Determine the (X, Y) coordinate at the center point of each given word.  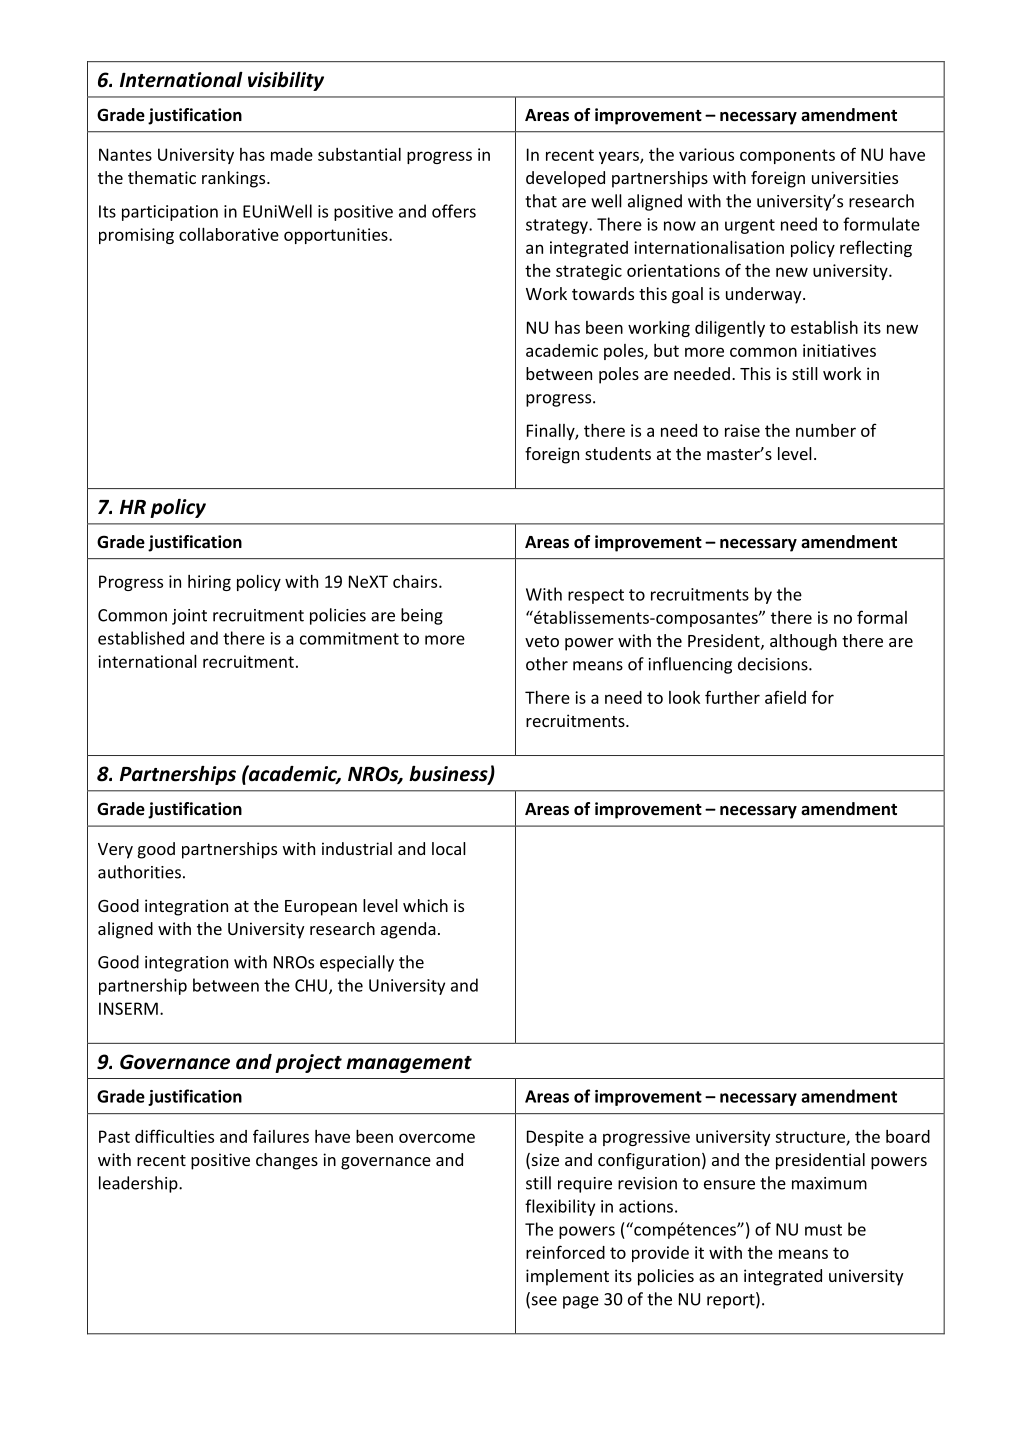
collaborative (229, 234)
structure (811, 1138)
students (618, 453)
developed (565, 179)
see (543, 1302)
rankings (235, 179)
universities (855, 177)
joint (189, 617)
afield (785, 697)
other (547, 664)
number (826, 430)
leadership (139, 1184)
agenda (408, 930)
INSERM (128, 1008)
